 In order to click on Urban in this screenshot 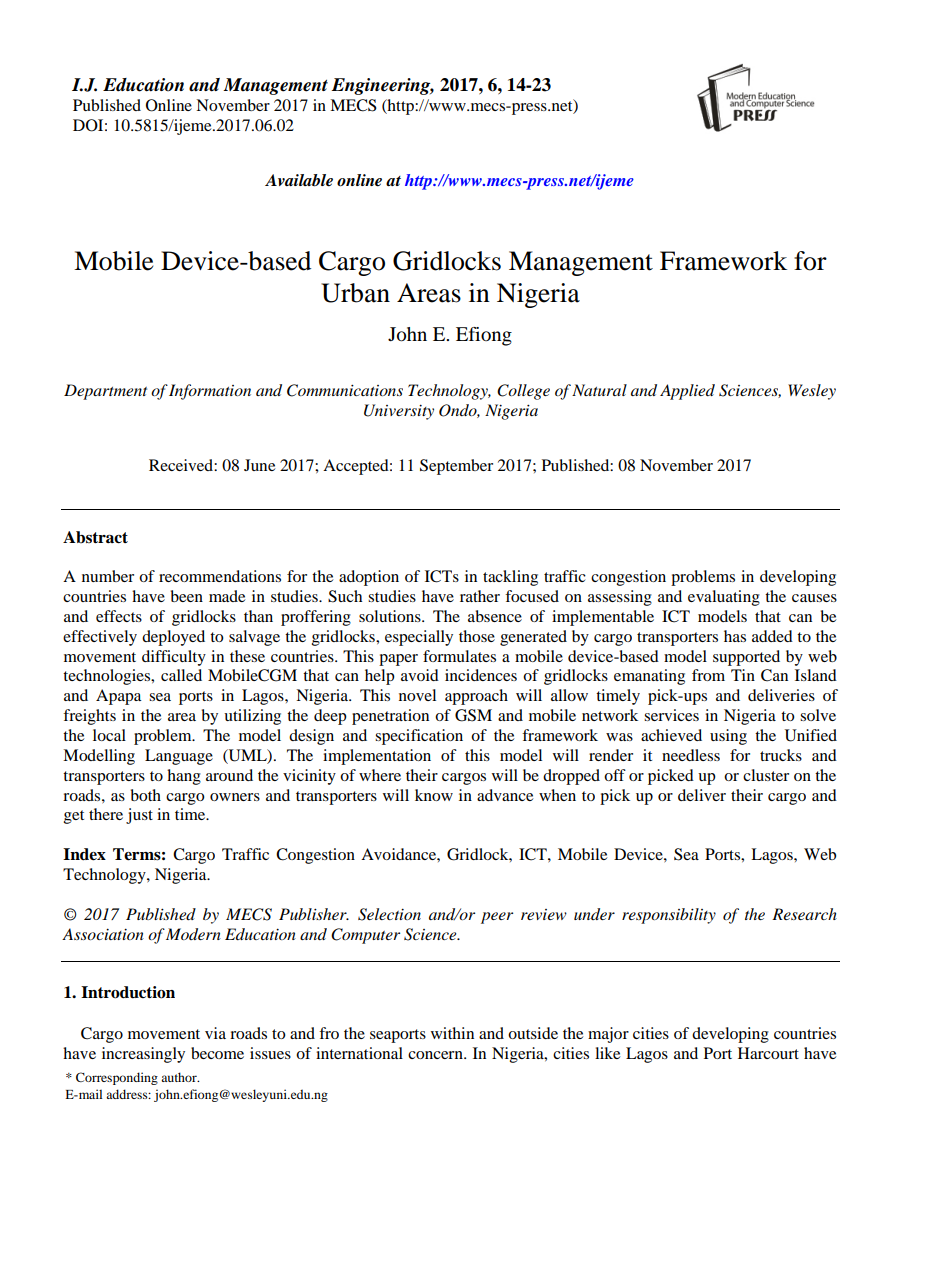, I will do `click(355, 293)`.
